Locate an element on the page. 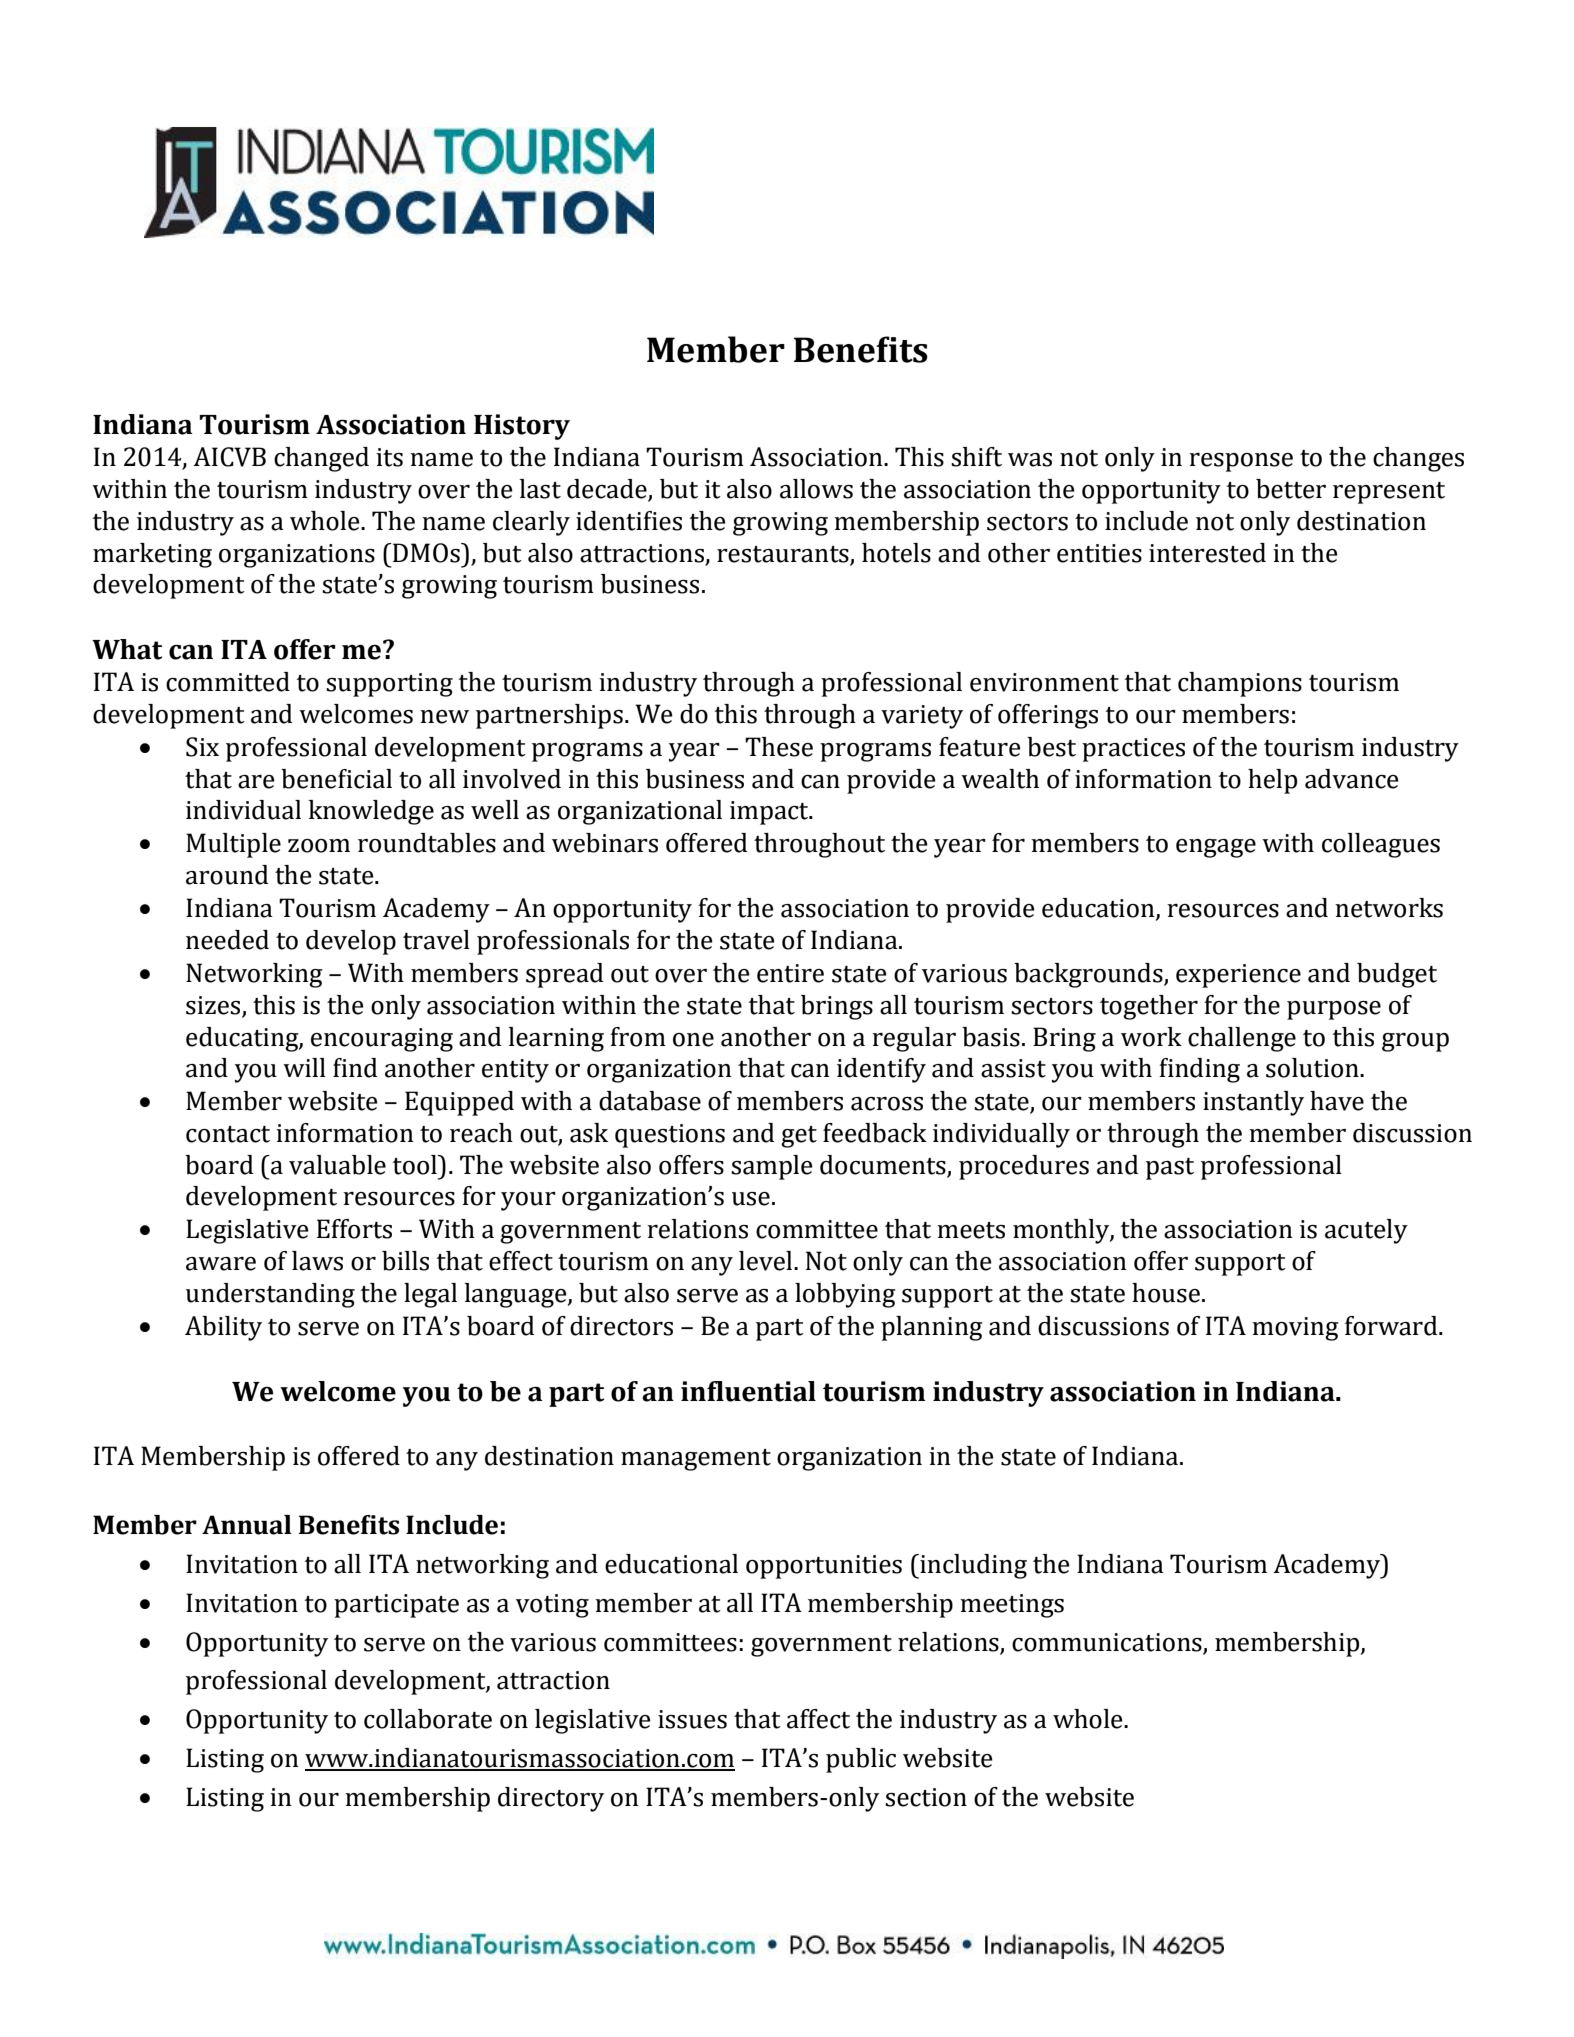 This document has height=2037, width=1574. allows is located at coordinates (816, 489).
